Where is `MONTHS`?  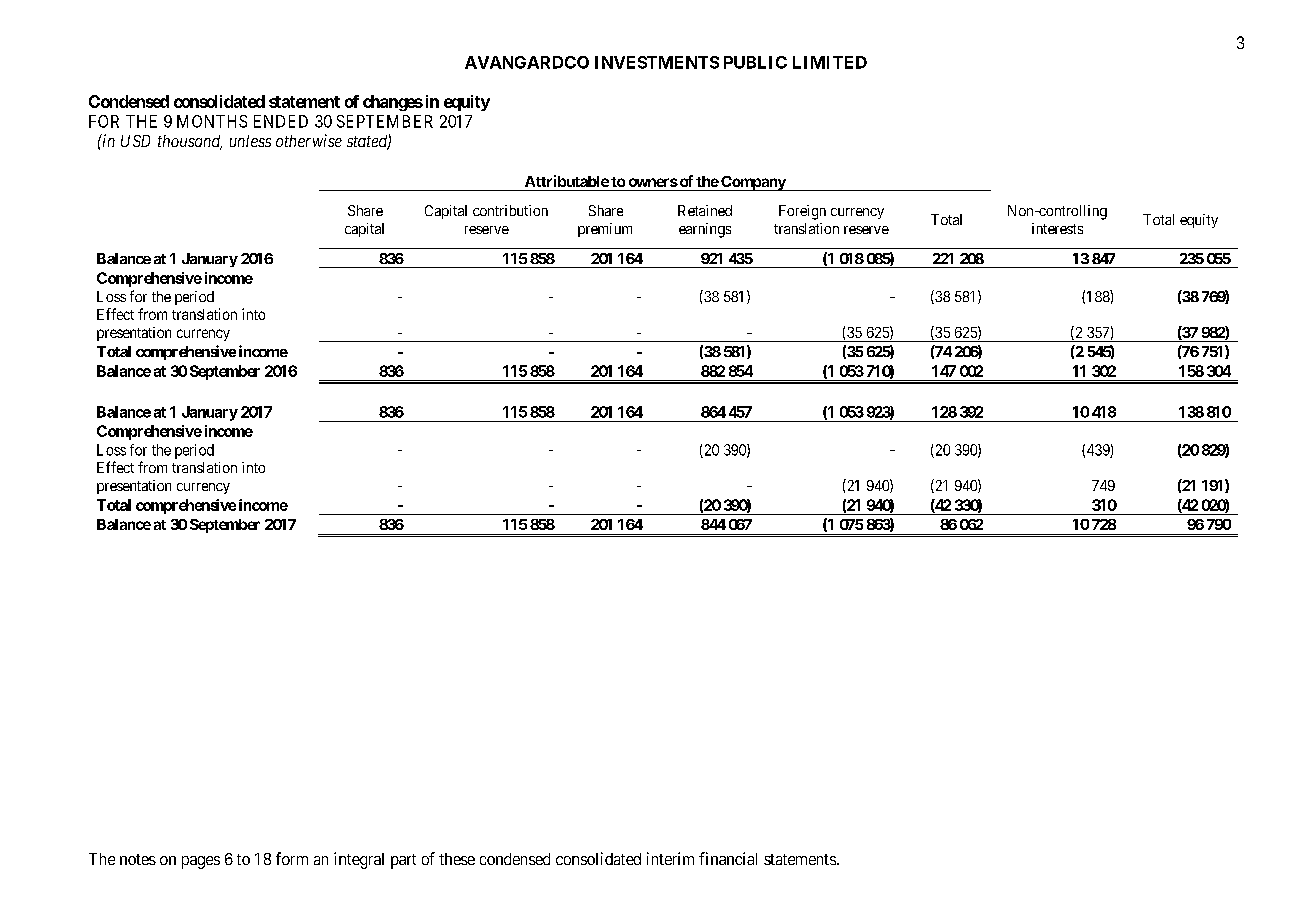 MONTHS is located at coordinates (212, 121).
